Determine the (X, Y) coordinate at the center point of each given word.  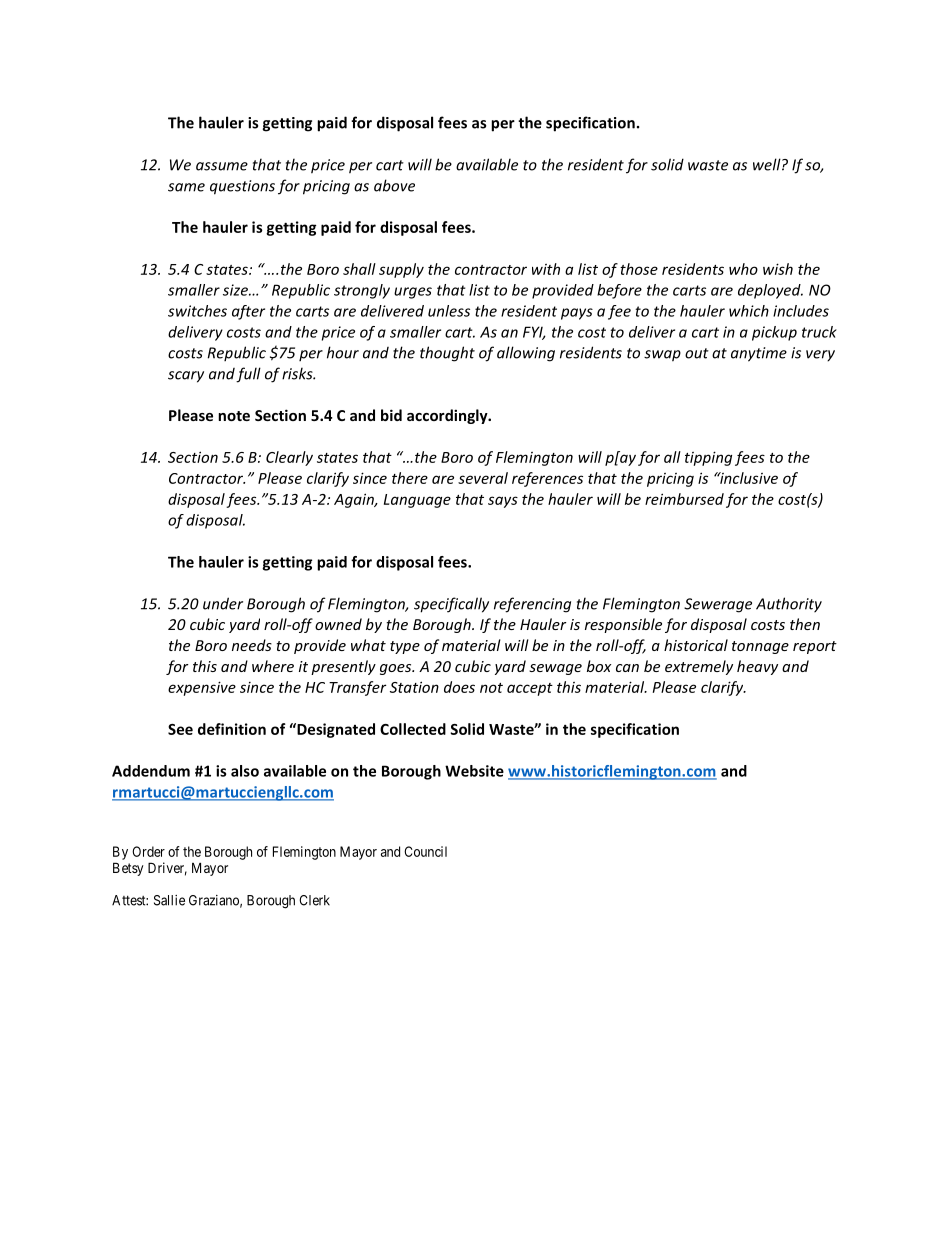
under (223, 603)
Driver (167, 869)
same (186, 187)
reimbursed (684, 499)
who (743, 269)
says (503, 502)
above (394, 185)
